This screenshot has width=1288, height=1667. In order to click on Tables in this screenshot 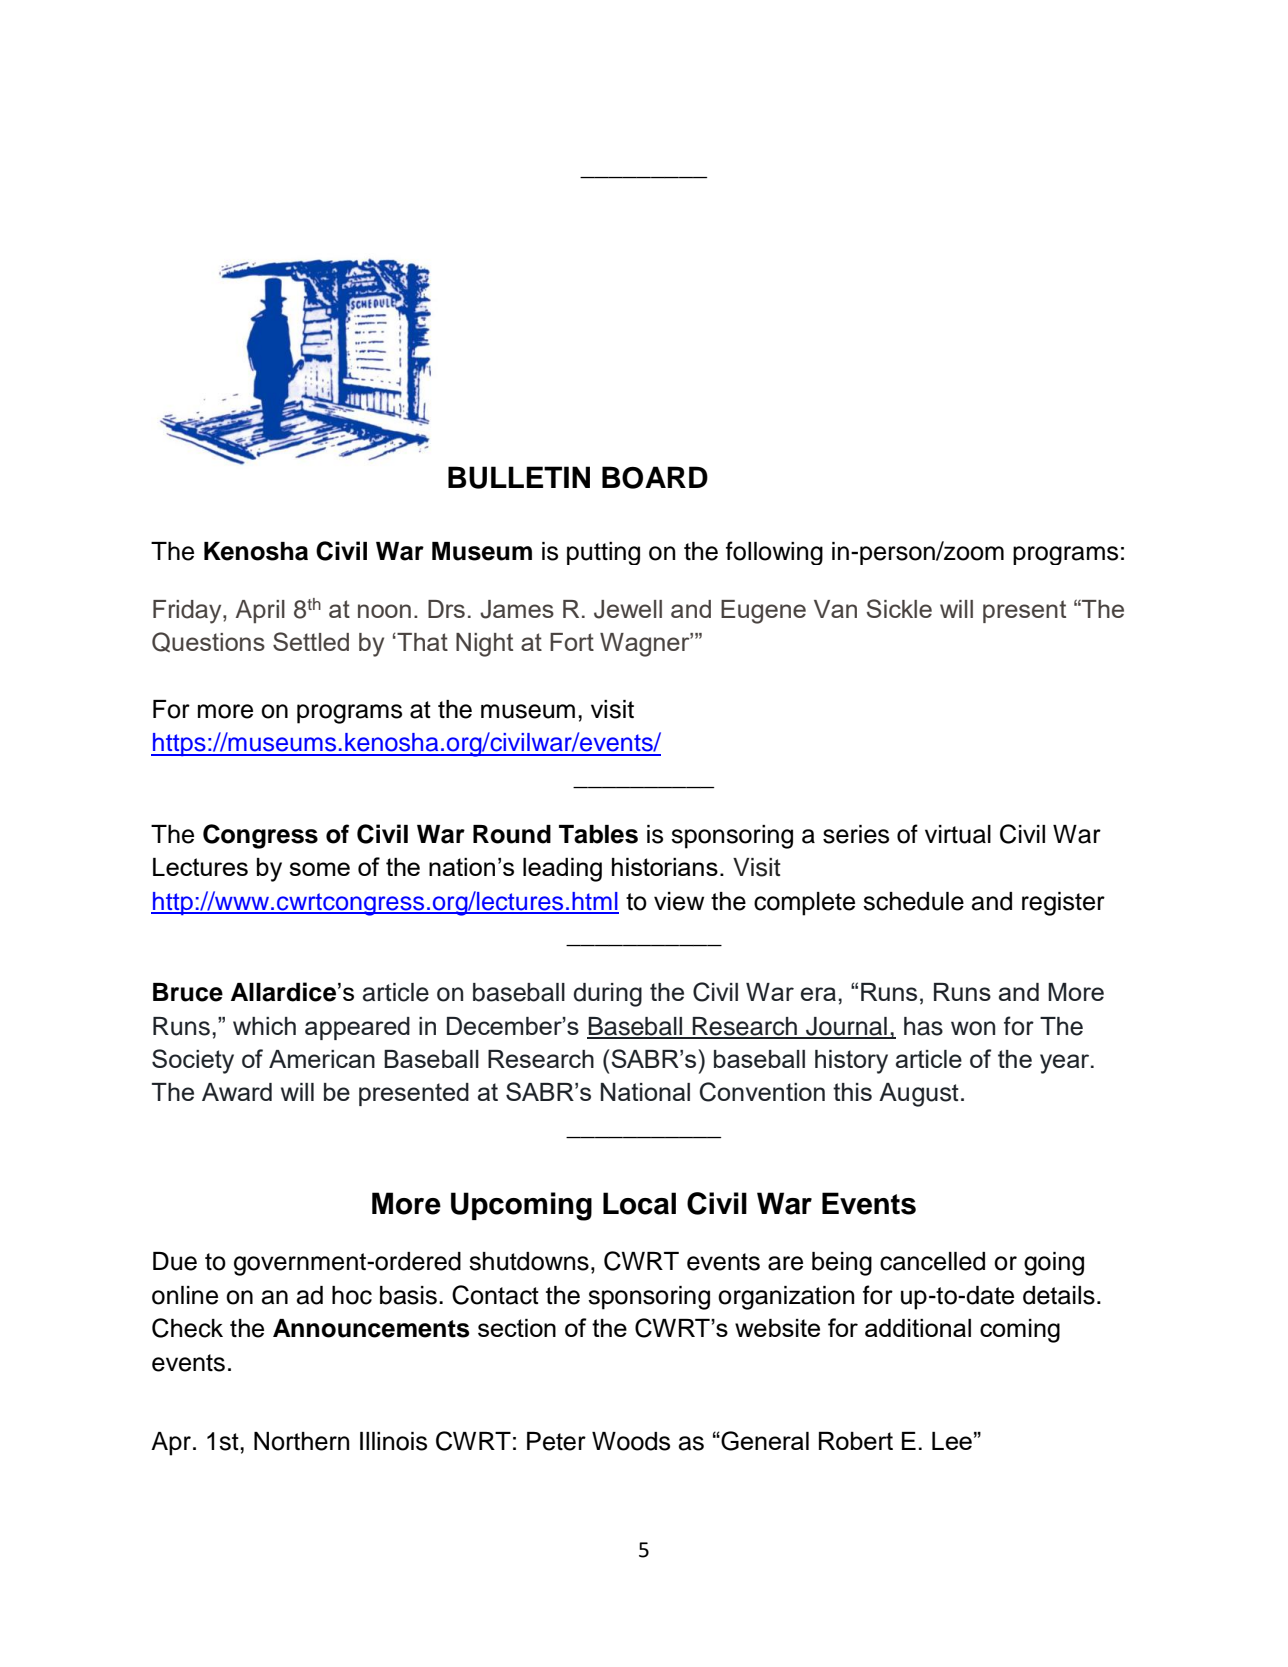, I will do `click(598, 834)`.
